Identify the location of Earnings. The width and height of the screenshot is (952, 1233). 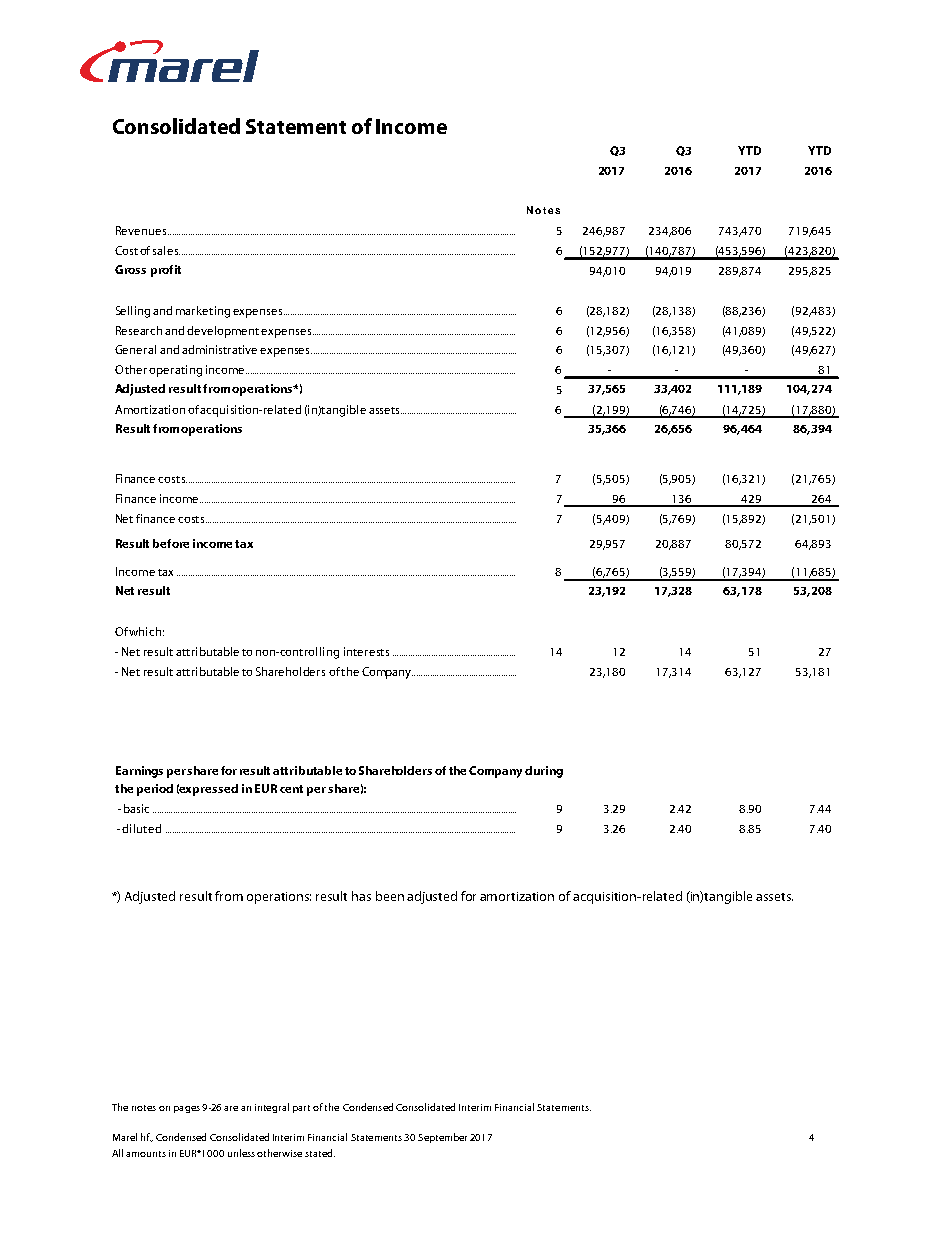
(139, 772).
